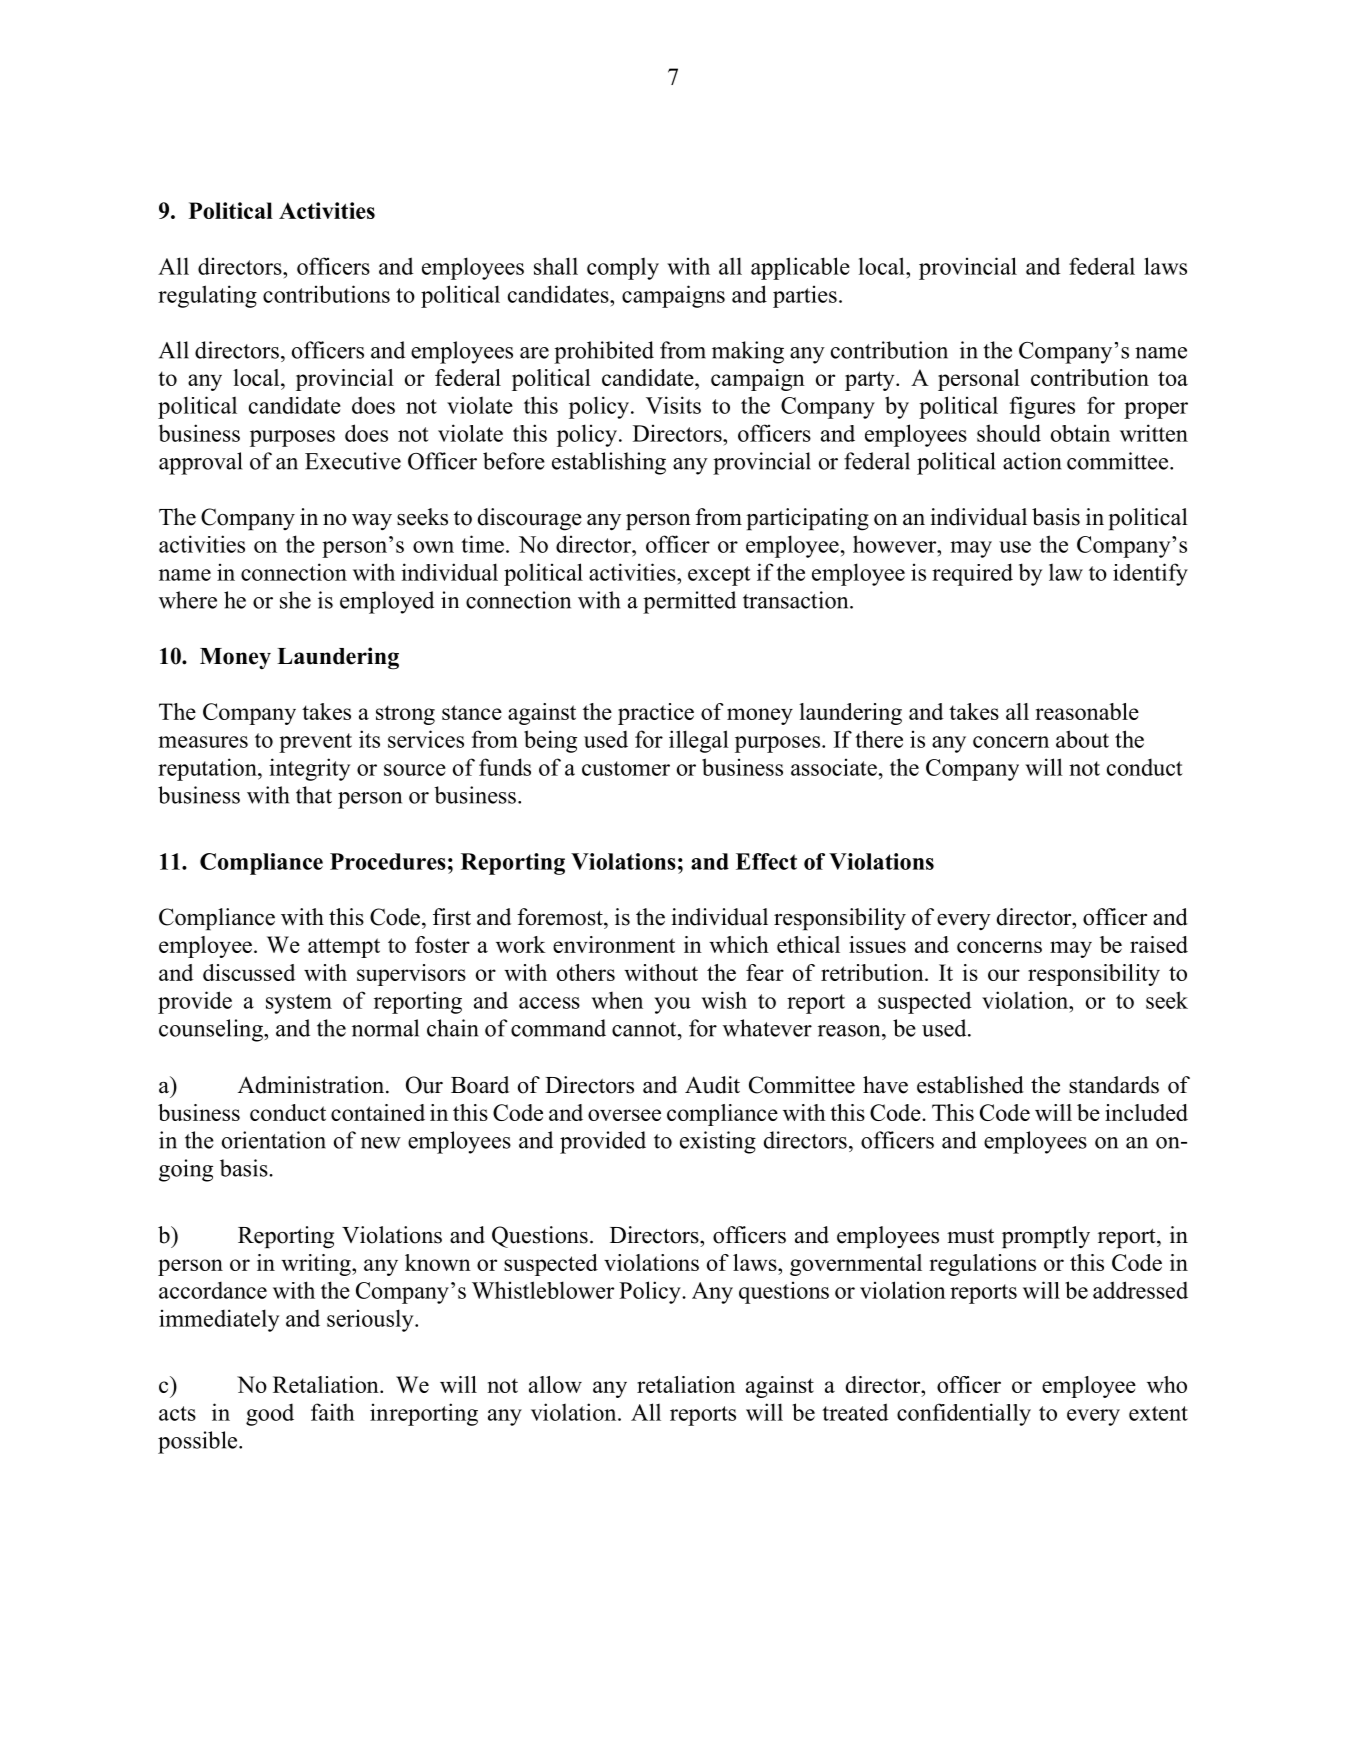 This screenshot has width=1346, height=1742. I want to click on orientation, so click(274, 1140).
